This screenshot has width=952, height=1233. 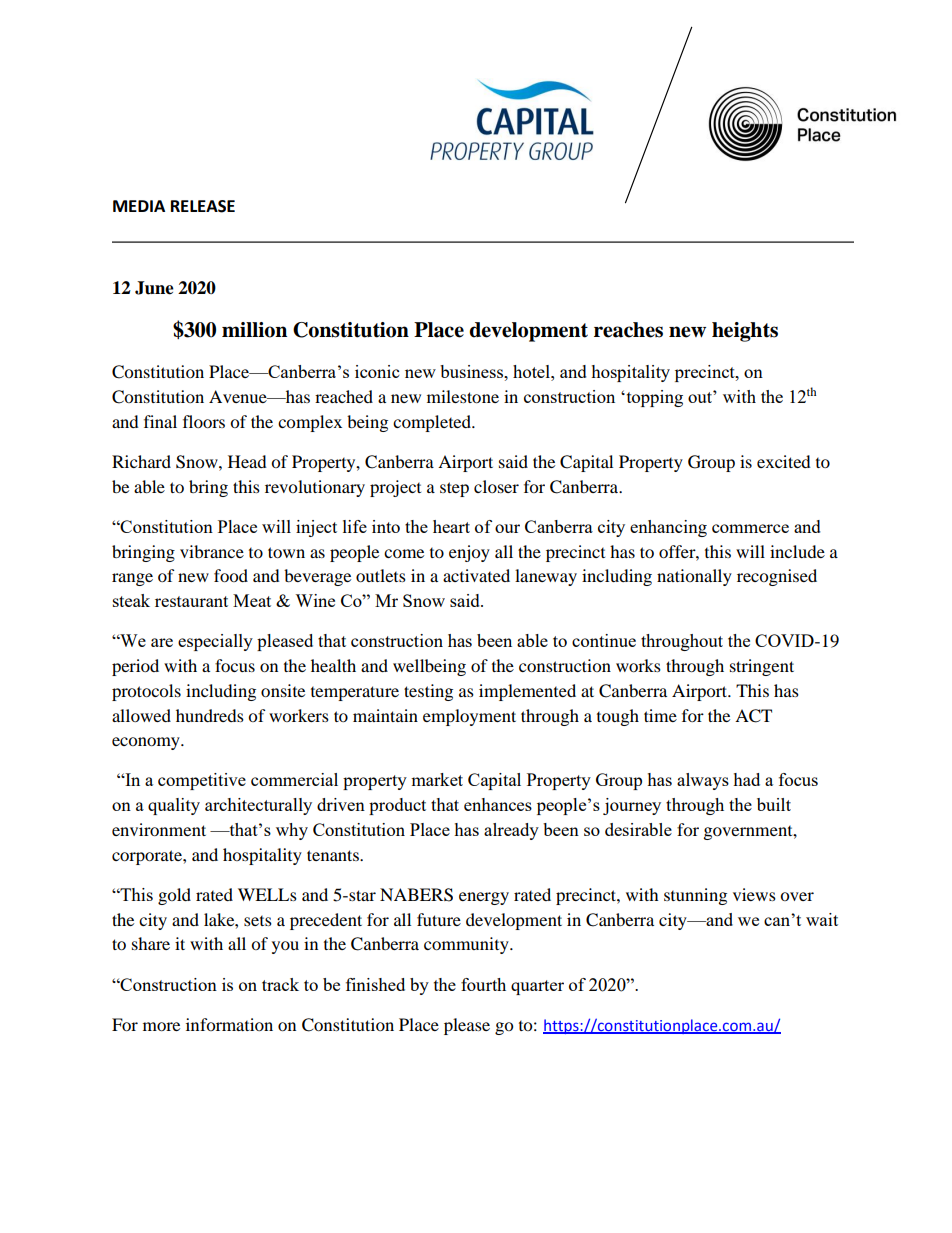 I want to click on heights, so click(x=745, y=332).
